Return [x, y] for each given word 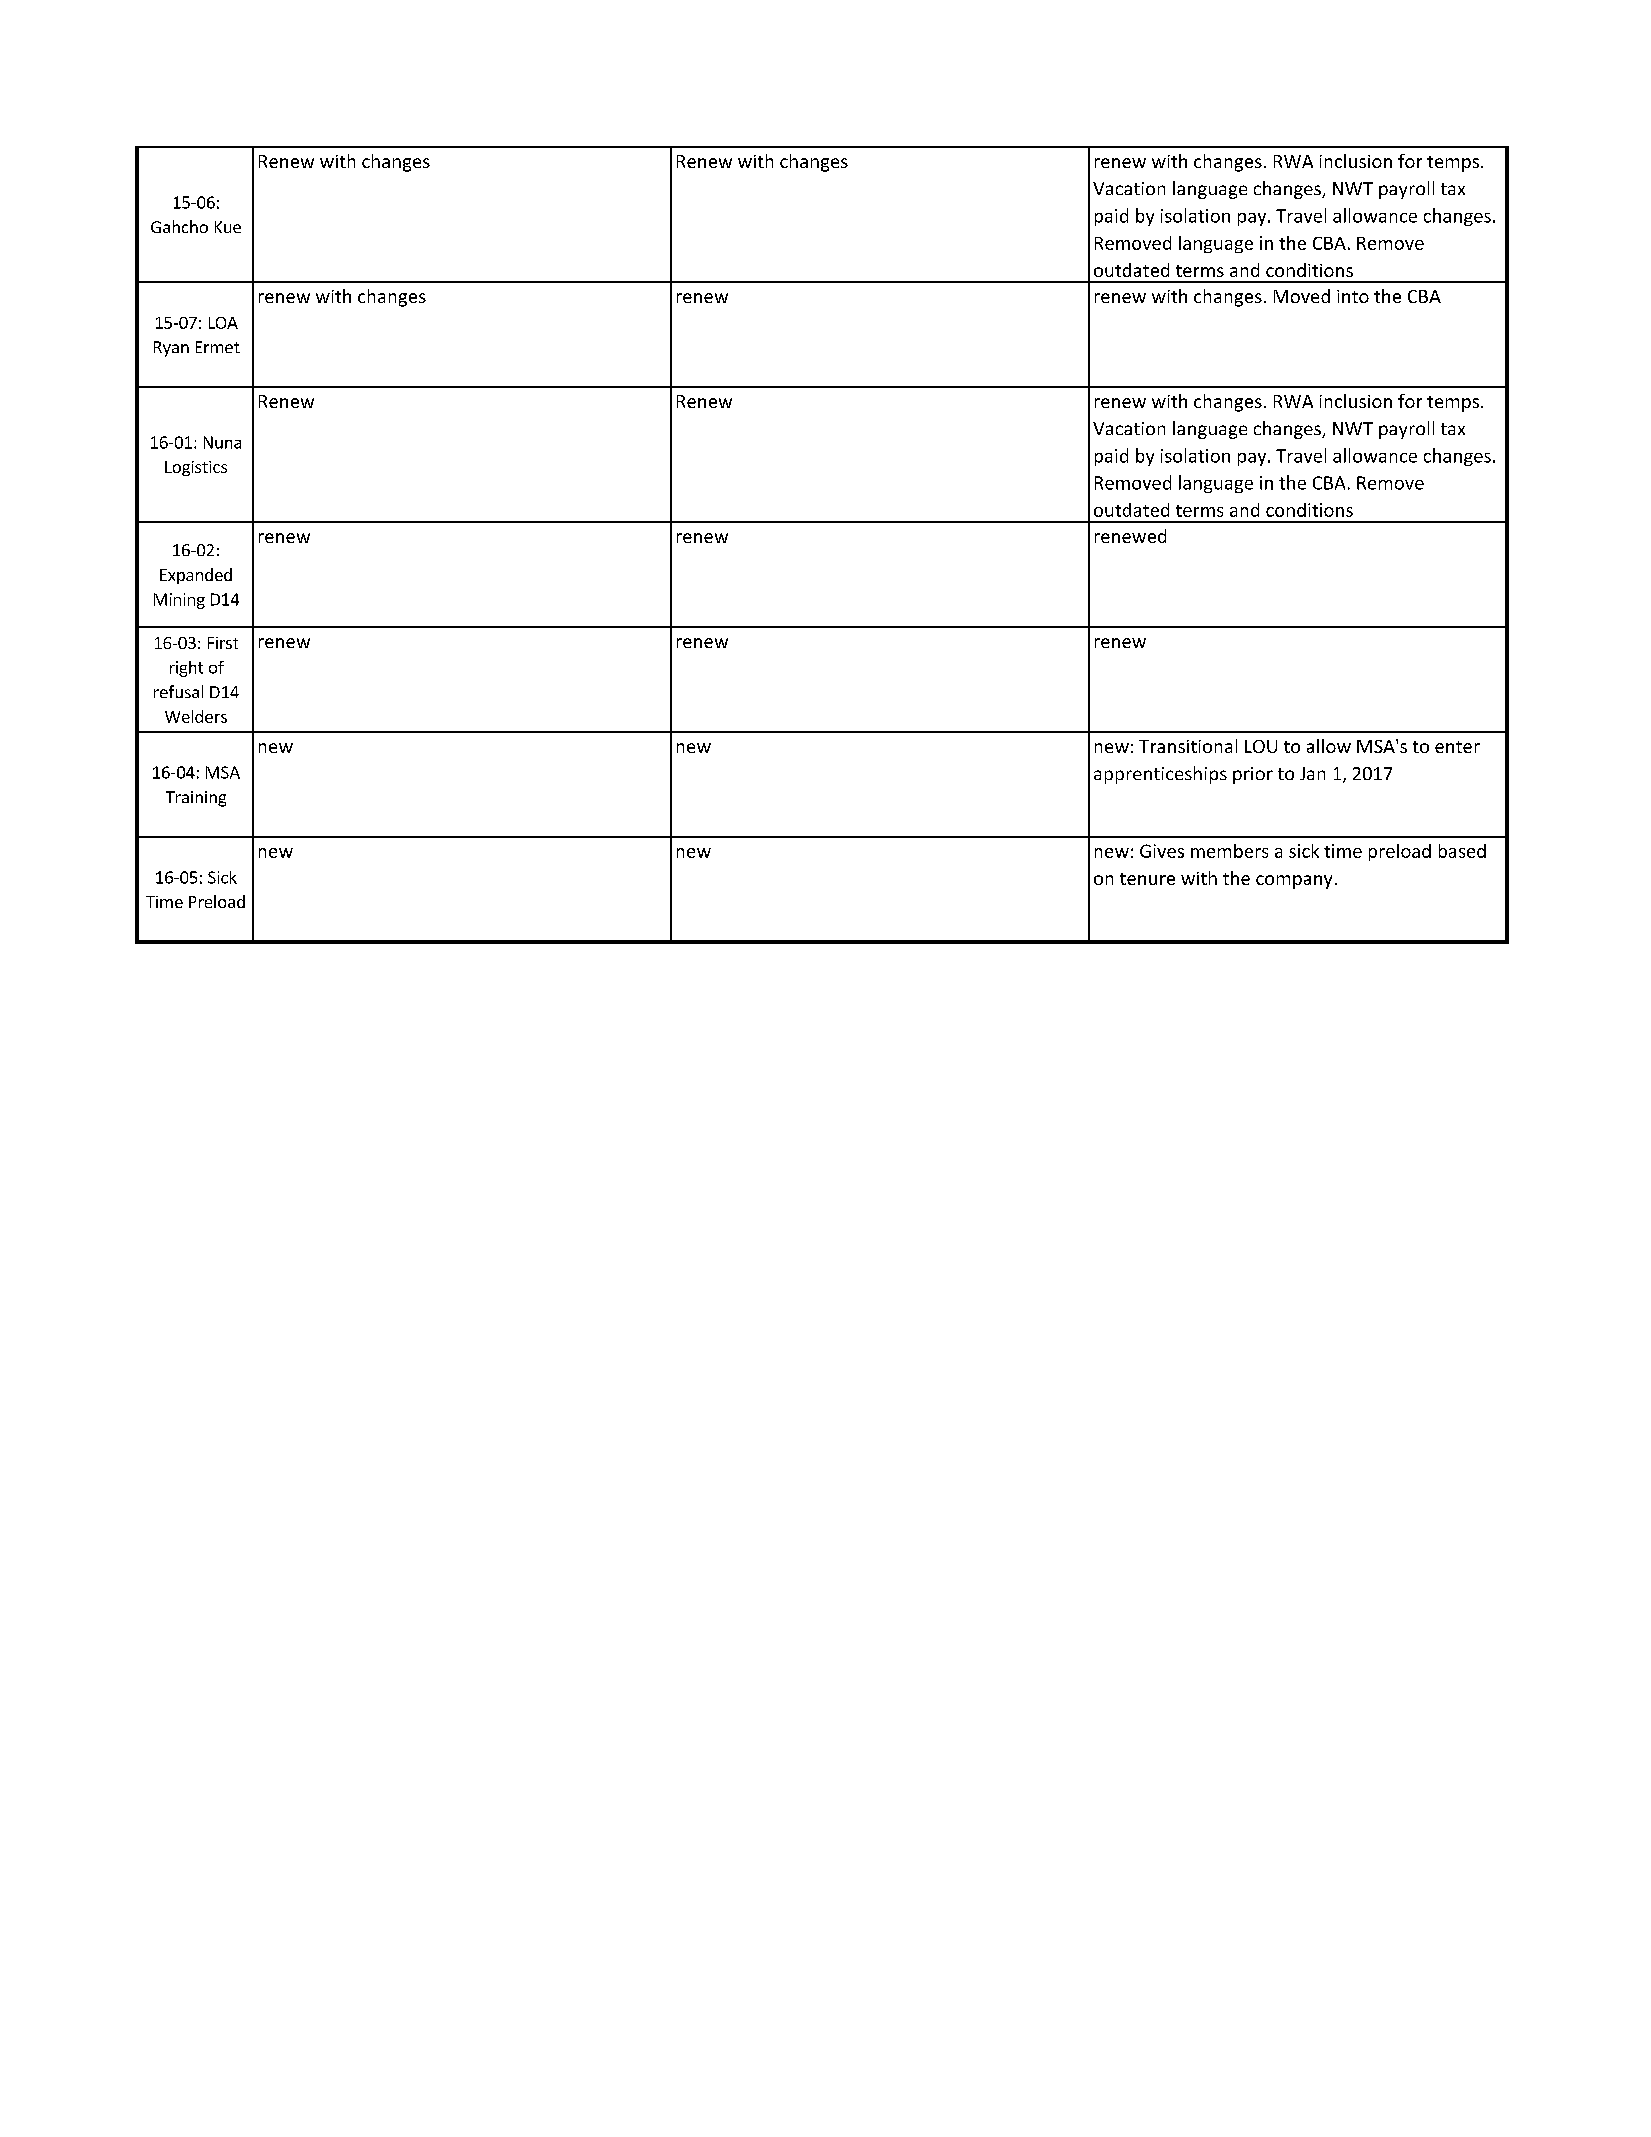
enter [1457, 747]
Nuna [222, 442]
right [186, 669]
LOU [1261, 746]
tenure [1147, 879]
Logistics [196, 468]
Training [196, 799]
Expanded [196, 576]
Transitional [1188, 746]
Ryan [171, 349]
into [1353, 296]
